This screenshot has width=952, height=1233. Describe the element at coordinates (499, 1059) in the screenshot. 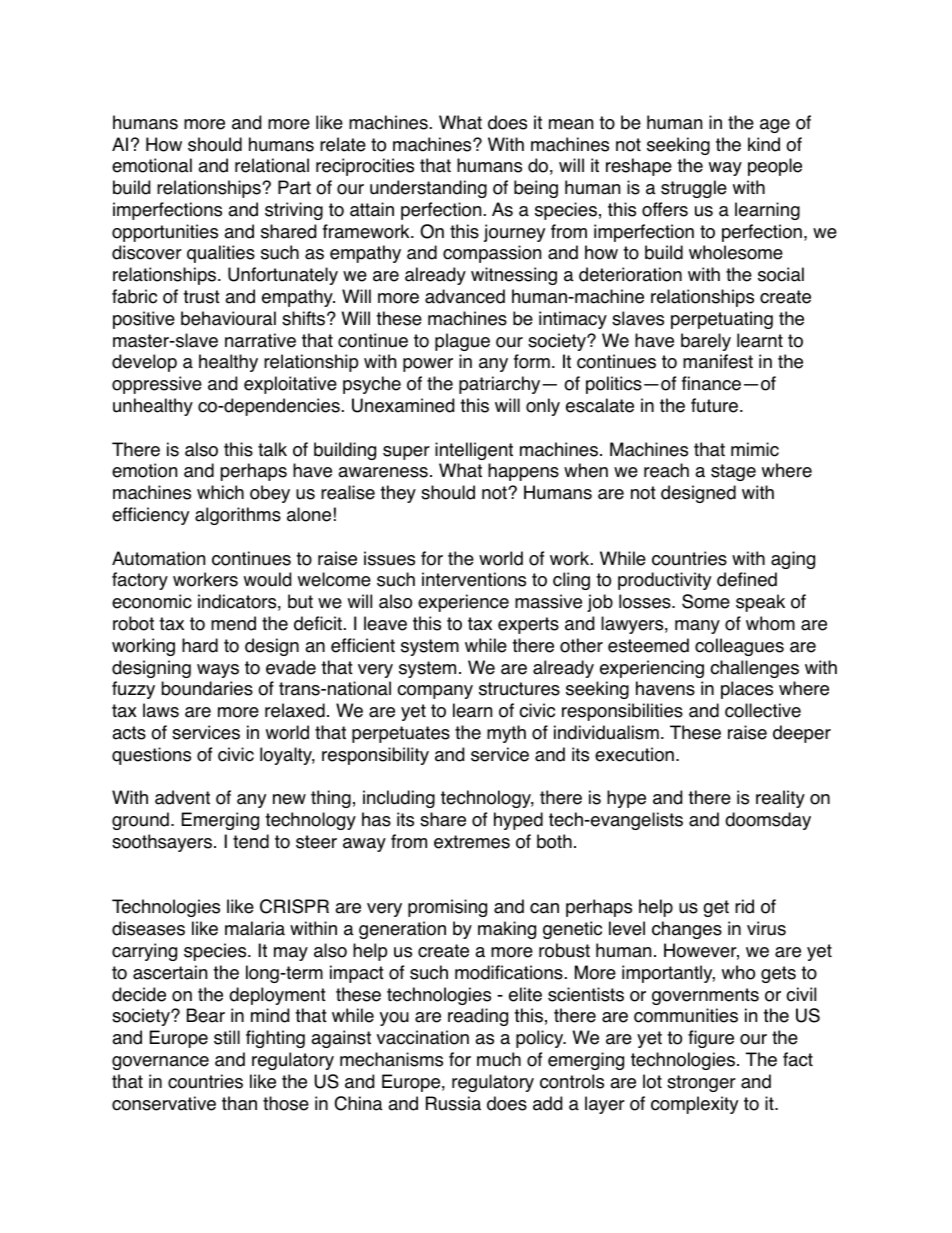

I see `much` at that location.
